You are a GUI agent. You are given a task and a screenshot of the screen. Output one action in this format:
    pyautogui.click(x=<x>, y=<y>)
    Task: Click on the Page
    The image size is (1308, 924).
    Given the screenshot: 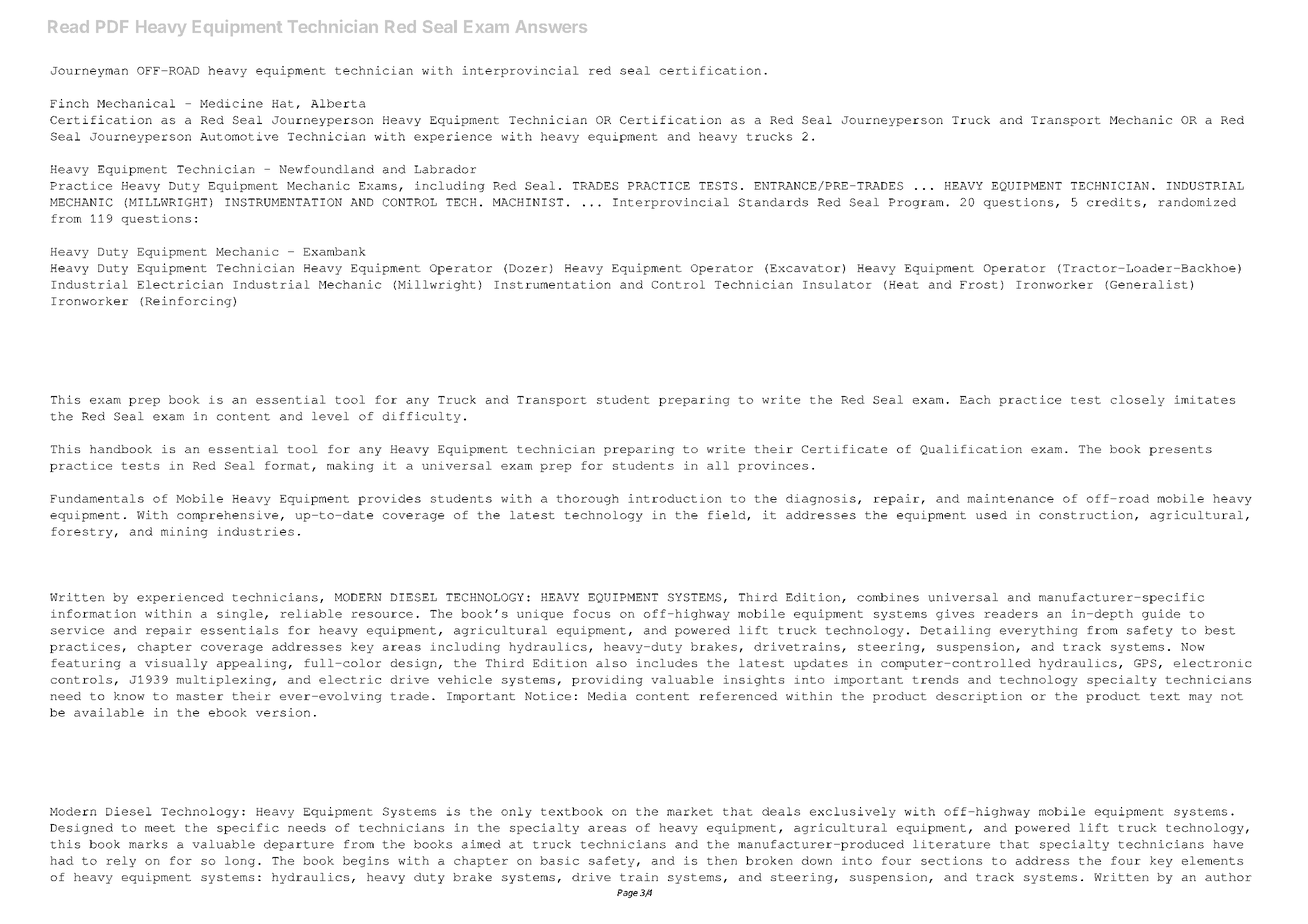 What is the action you would take?
    pyautogui.click(x=627, y=893)
